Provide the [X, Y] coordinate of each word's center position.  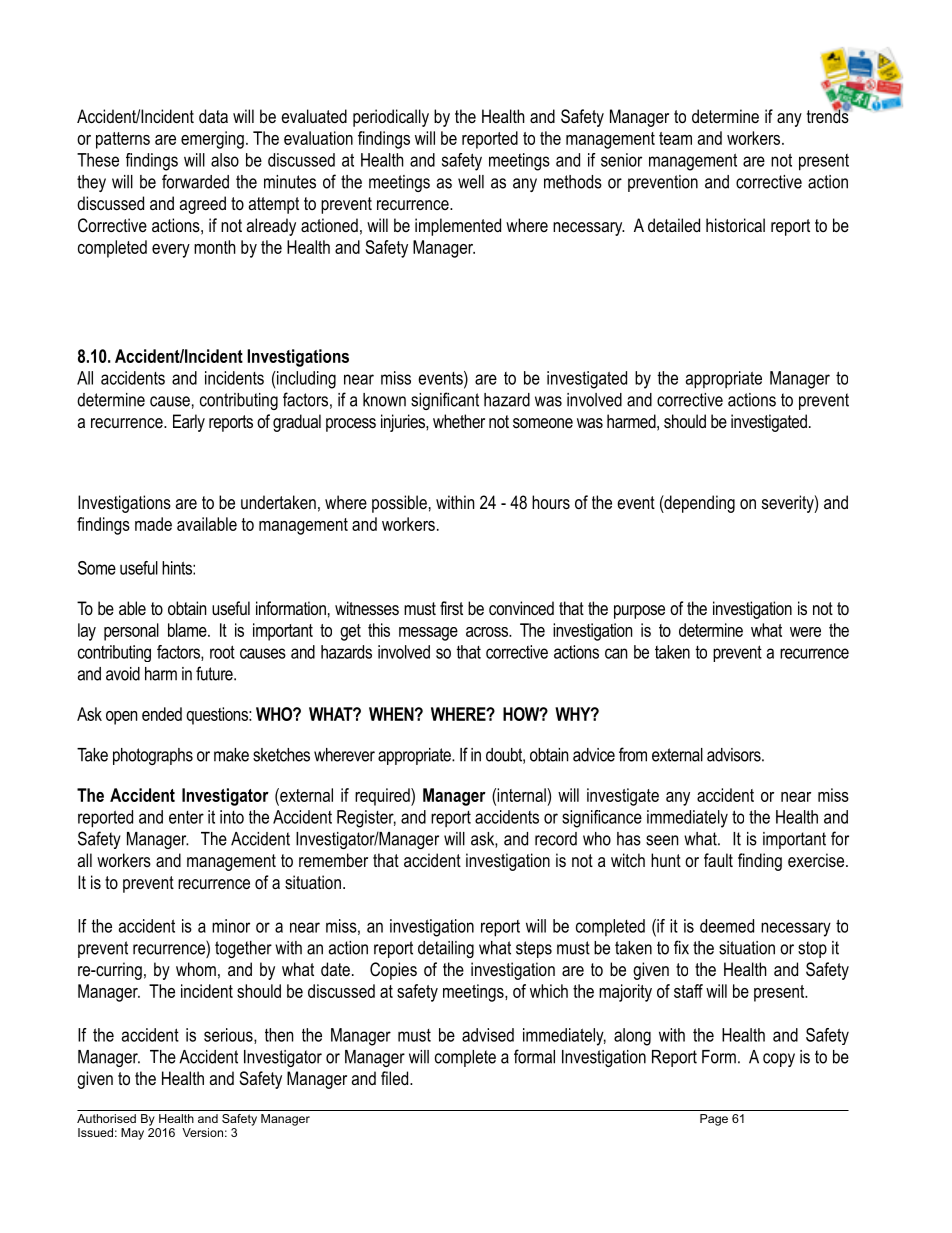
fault [718, 860]
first [451, 608]
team [675, 138]
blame [188, 630]
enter [186, 817]
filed [396, 1078]
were [805, 632]
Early [189, 423]
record [556, 839]
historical [735, 225]
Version [202, 1132]
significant [445, 401]
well [471, 182]
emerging [212, 140]
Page [714, 1120]
